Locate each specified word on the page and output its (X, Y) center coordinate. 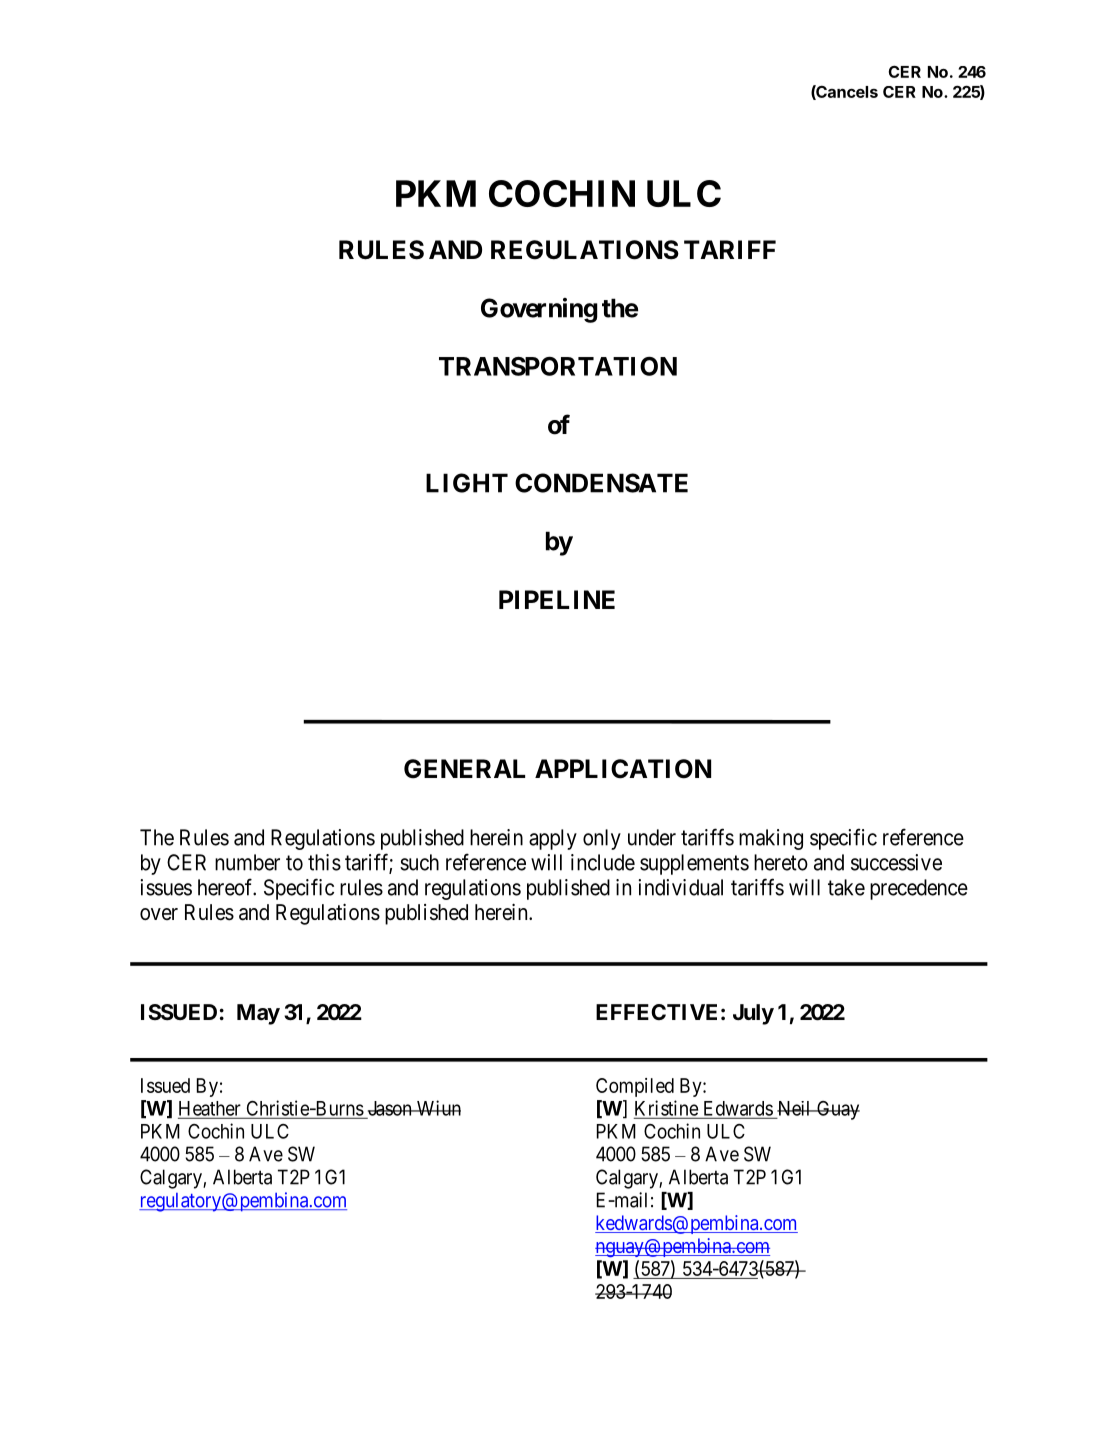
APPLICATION (623, 769)
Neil (794, 1109)
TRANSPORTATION (558, 366)
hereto (781, 862)
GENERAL (464, 769)
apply (553, 839)
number (247, 862)
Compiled (635, 1087)
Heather (210, 1109)
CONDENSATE (601, 483)
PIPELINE (557, 599)
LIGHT (467, 483)
